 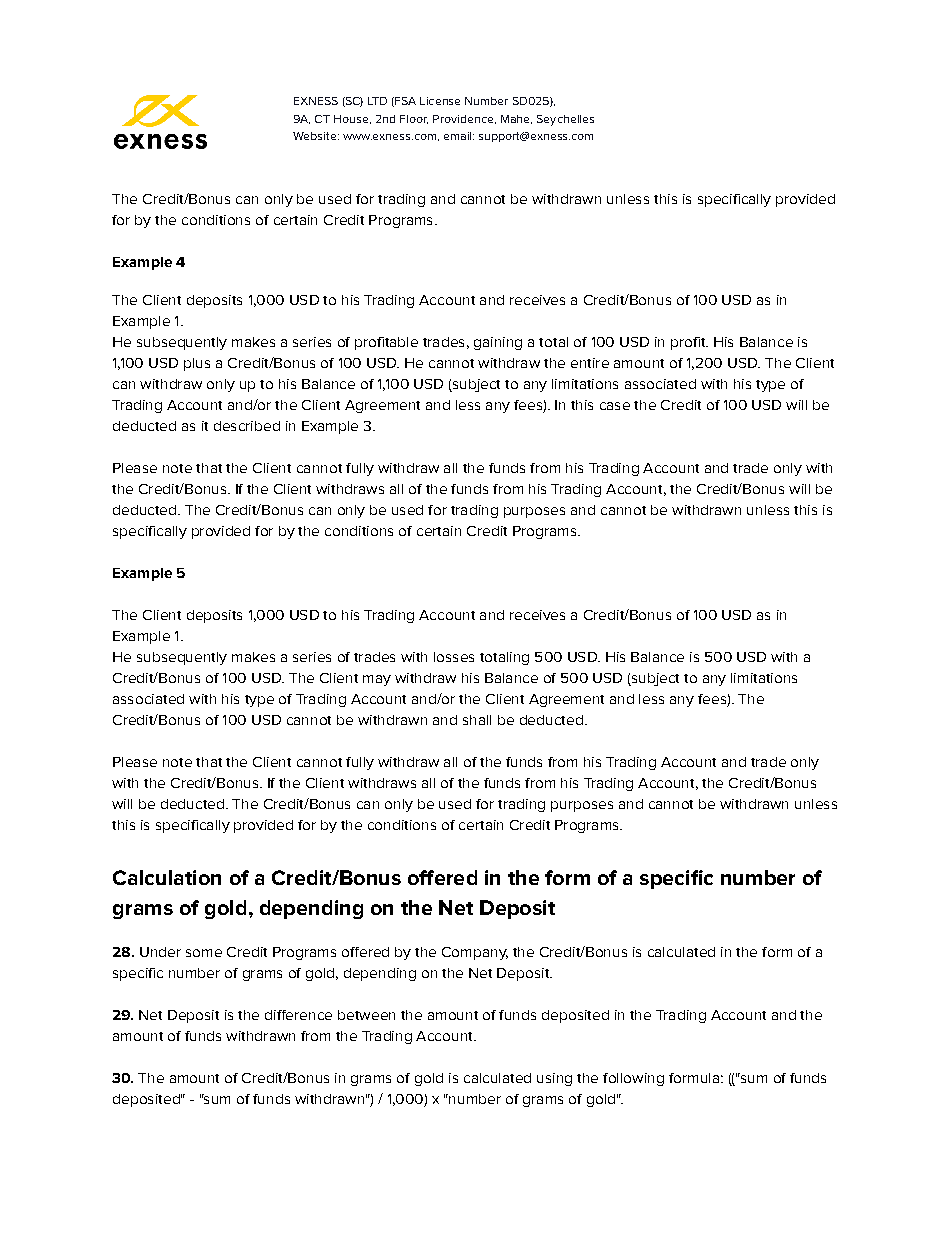 I want to click on losses, so click(x=454, y=657).
